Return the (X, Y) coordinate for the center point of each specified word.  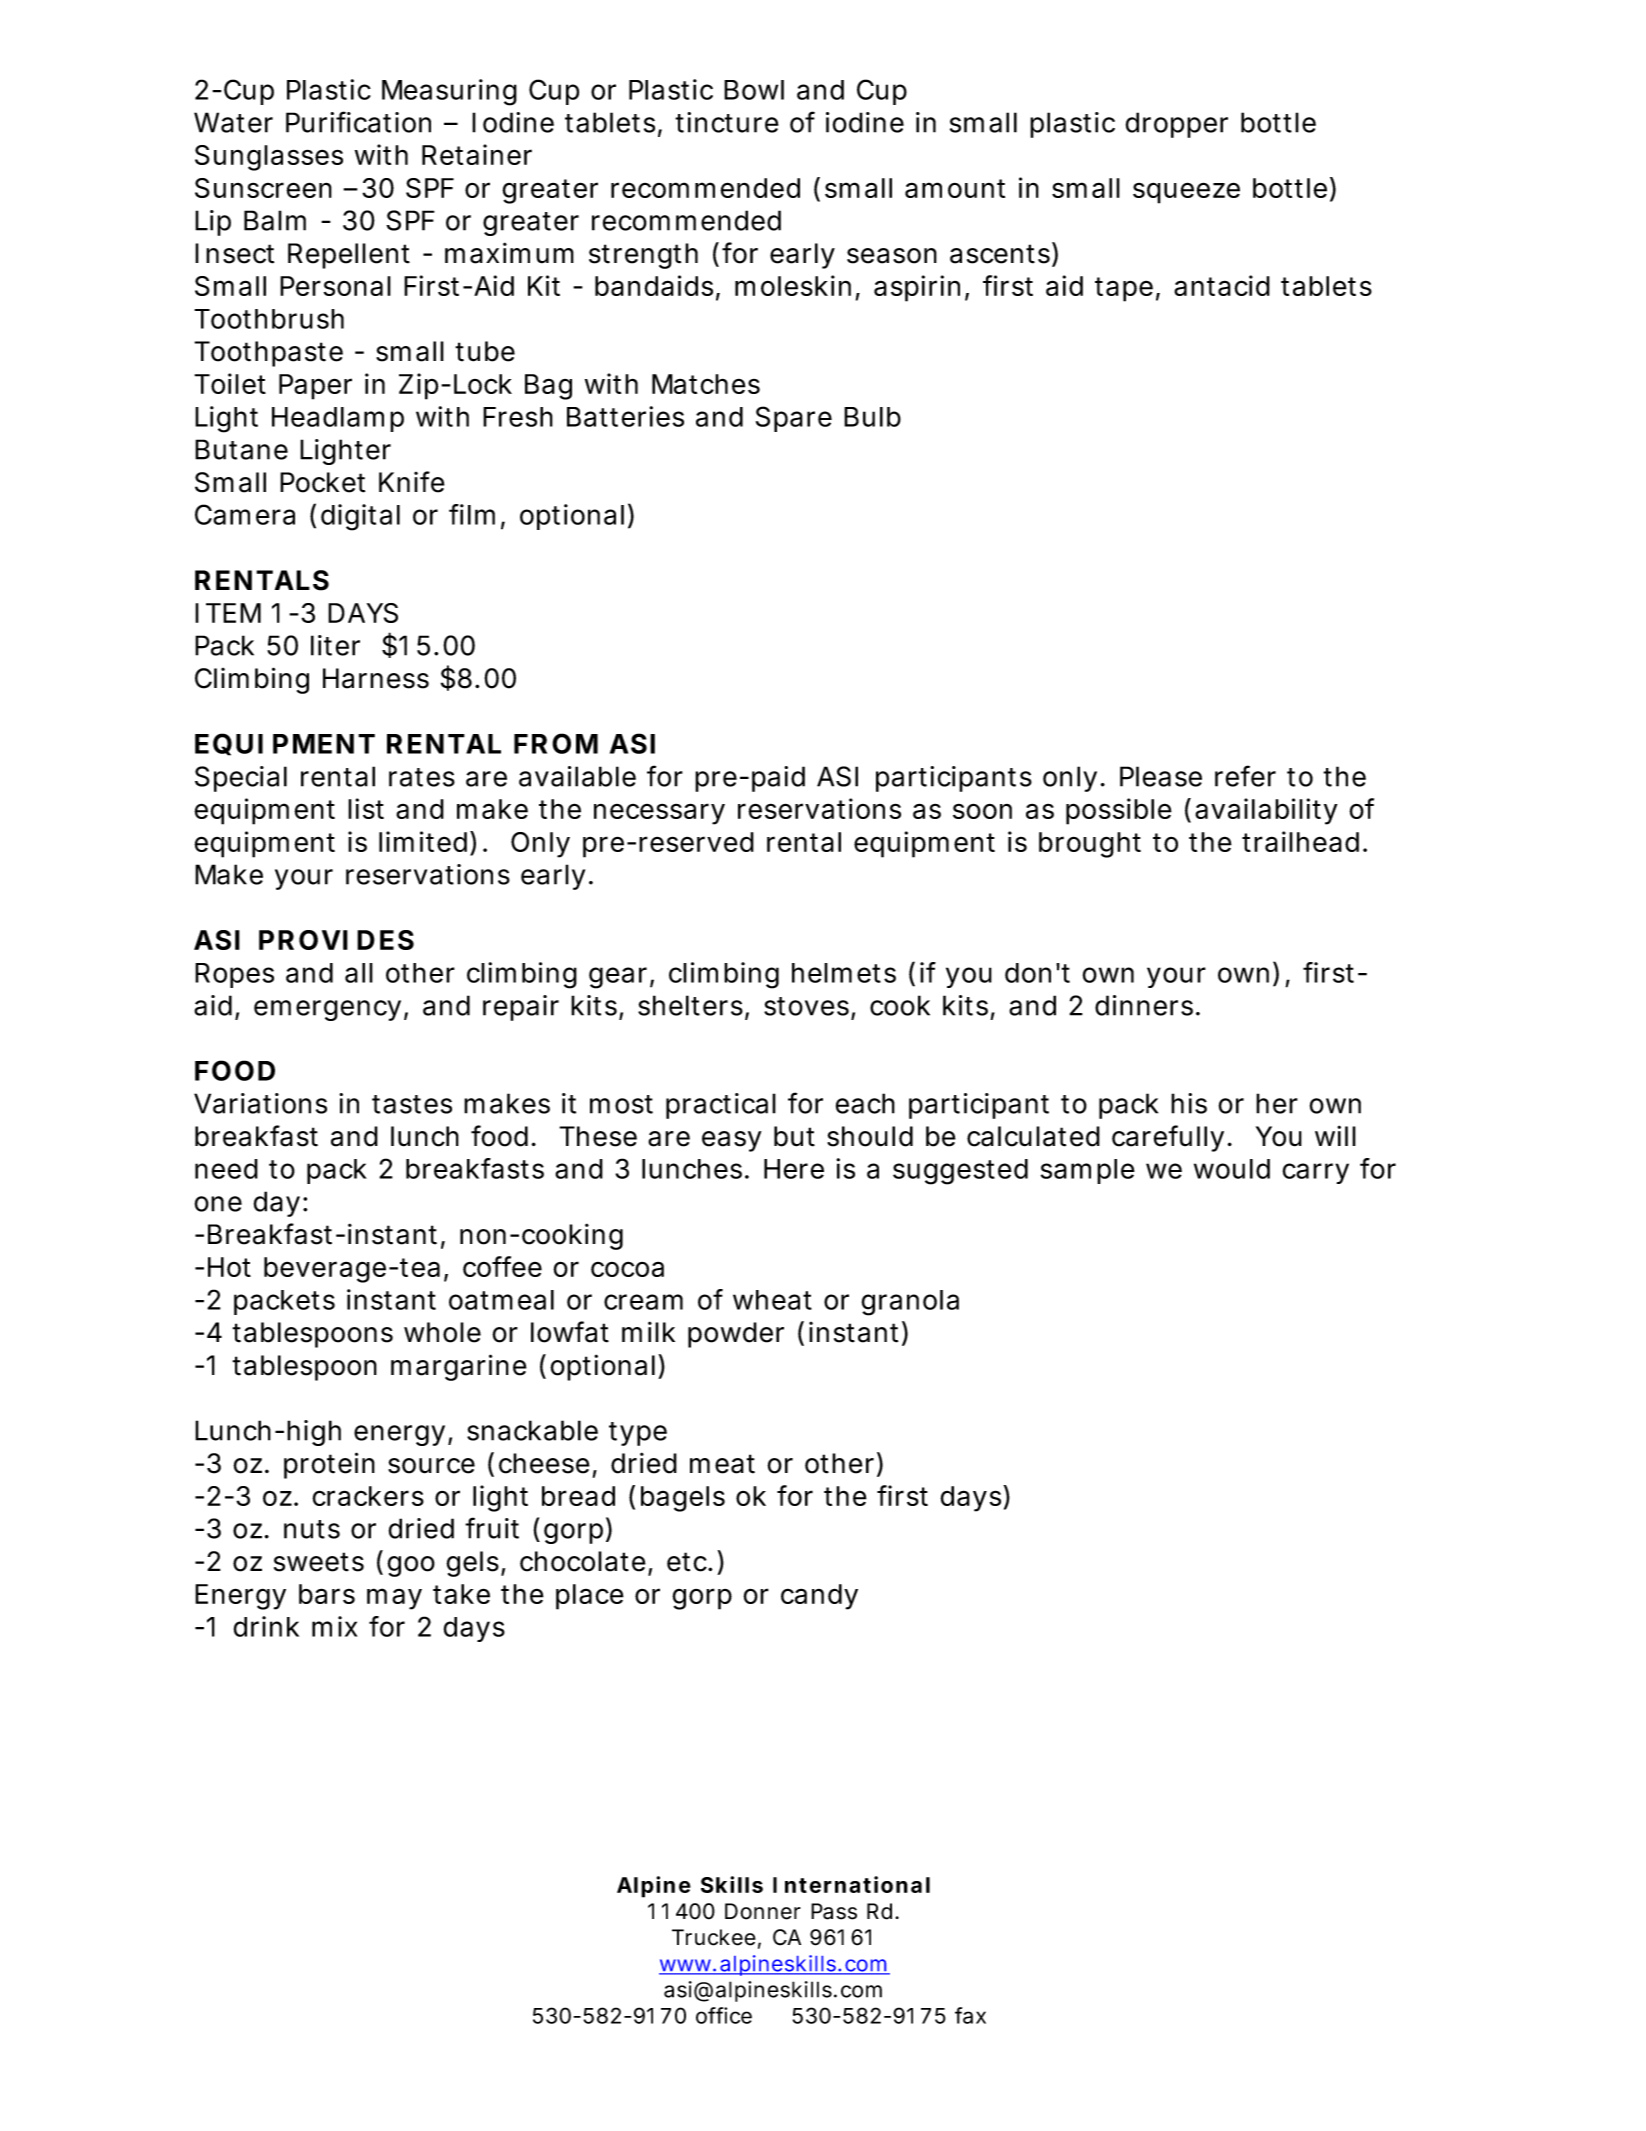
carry (1316, 1173)
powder (736, 1335)
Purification (358, 122)
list (366, 808)
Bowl (754, 90)
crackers (368, 1496)
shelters (690, 1005)
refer (1245, 776)
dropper (1177, 125)
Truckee (714, 1937)
